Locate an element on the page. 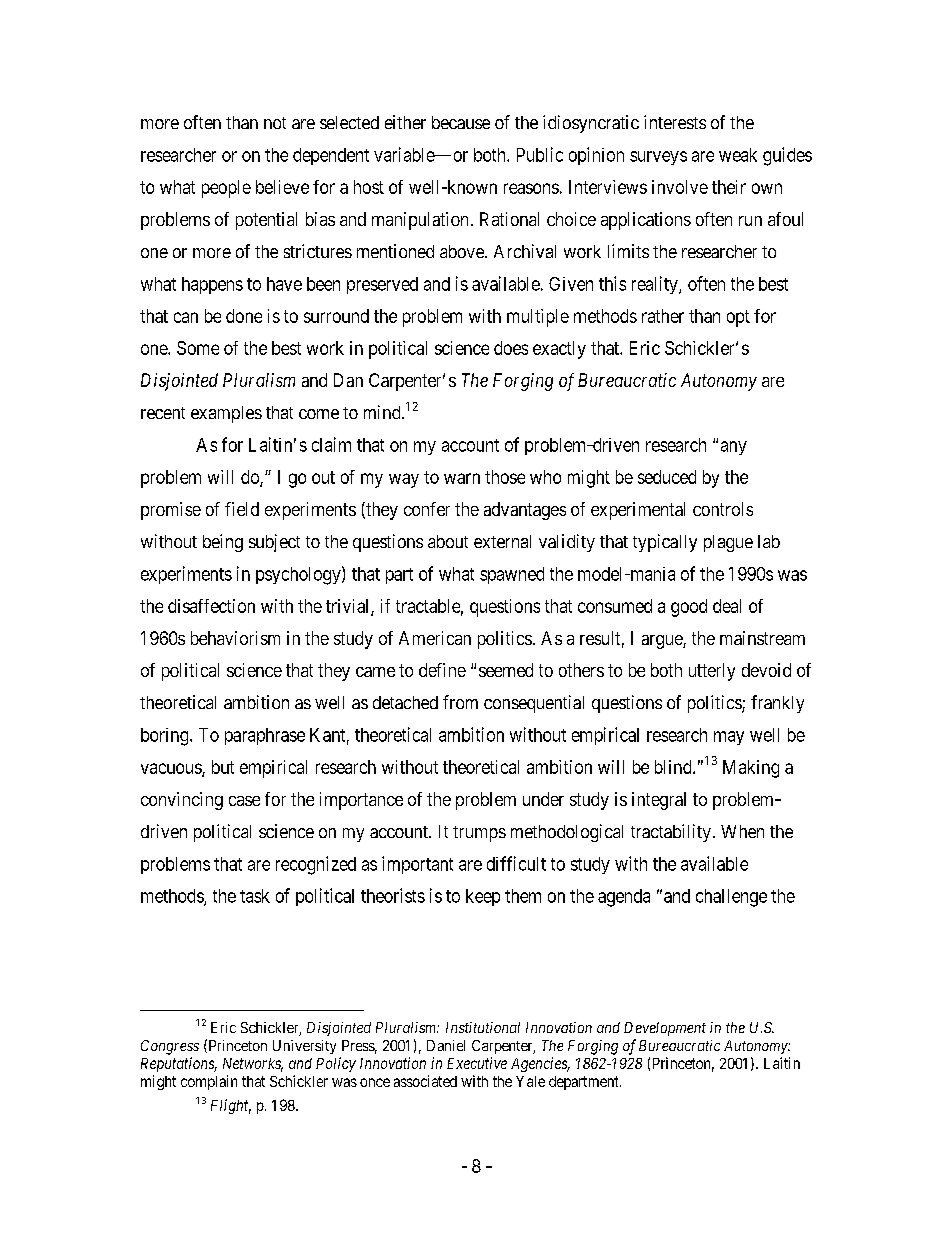 The image size is (952, 1233). case is located at coordinates (244, 801).
